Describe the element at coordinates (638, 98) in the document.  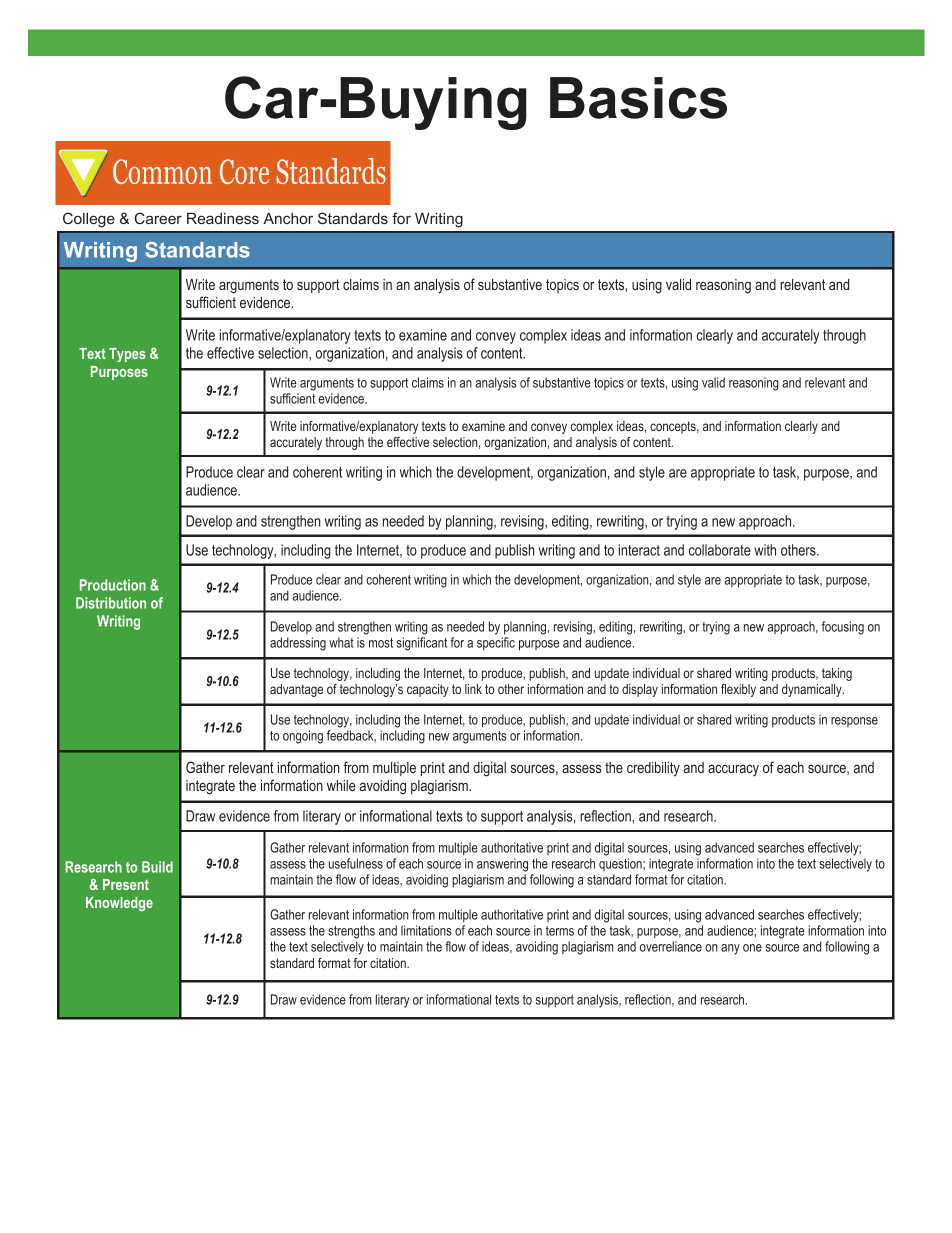
I see `Basics` at that location.
